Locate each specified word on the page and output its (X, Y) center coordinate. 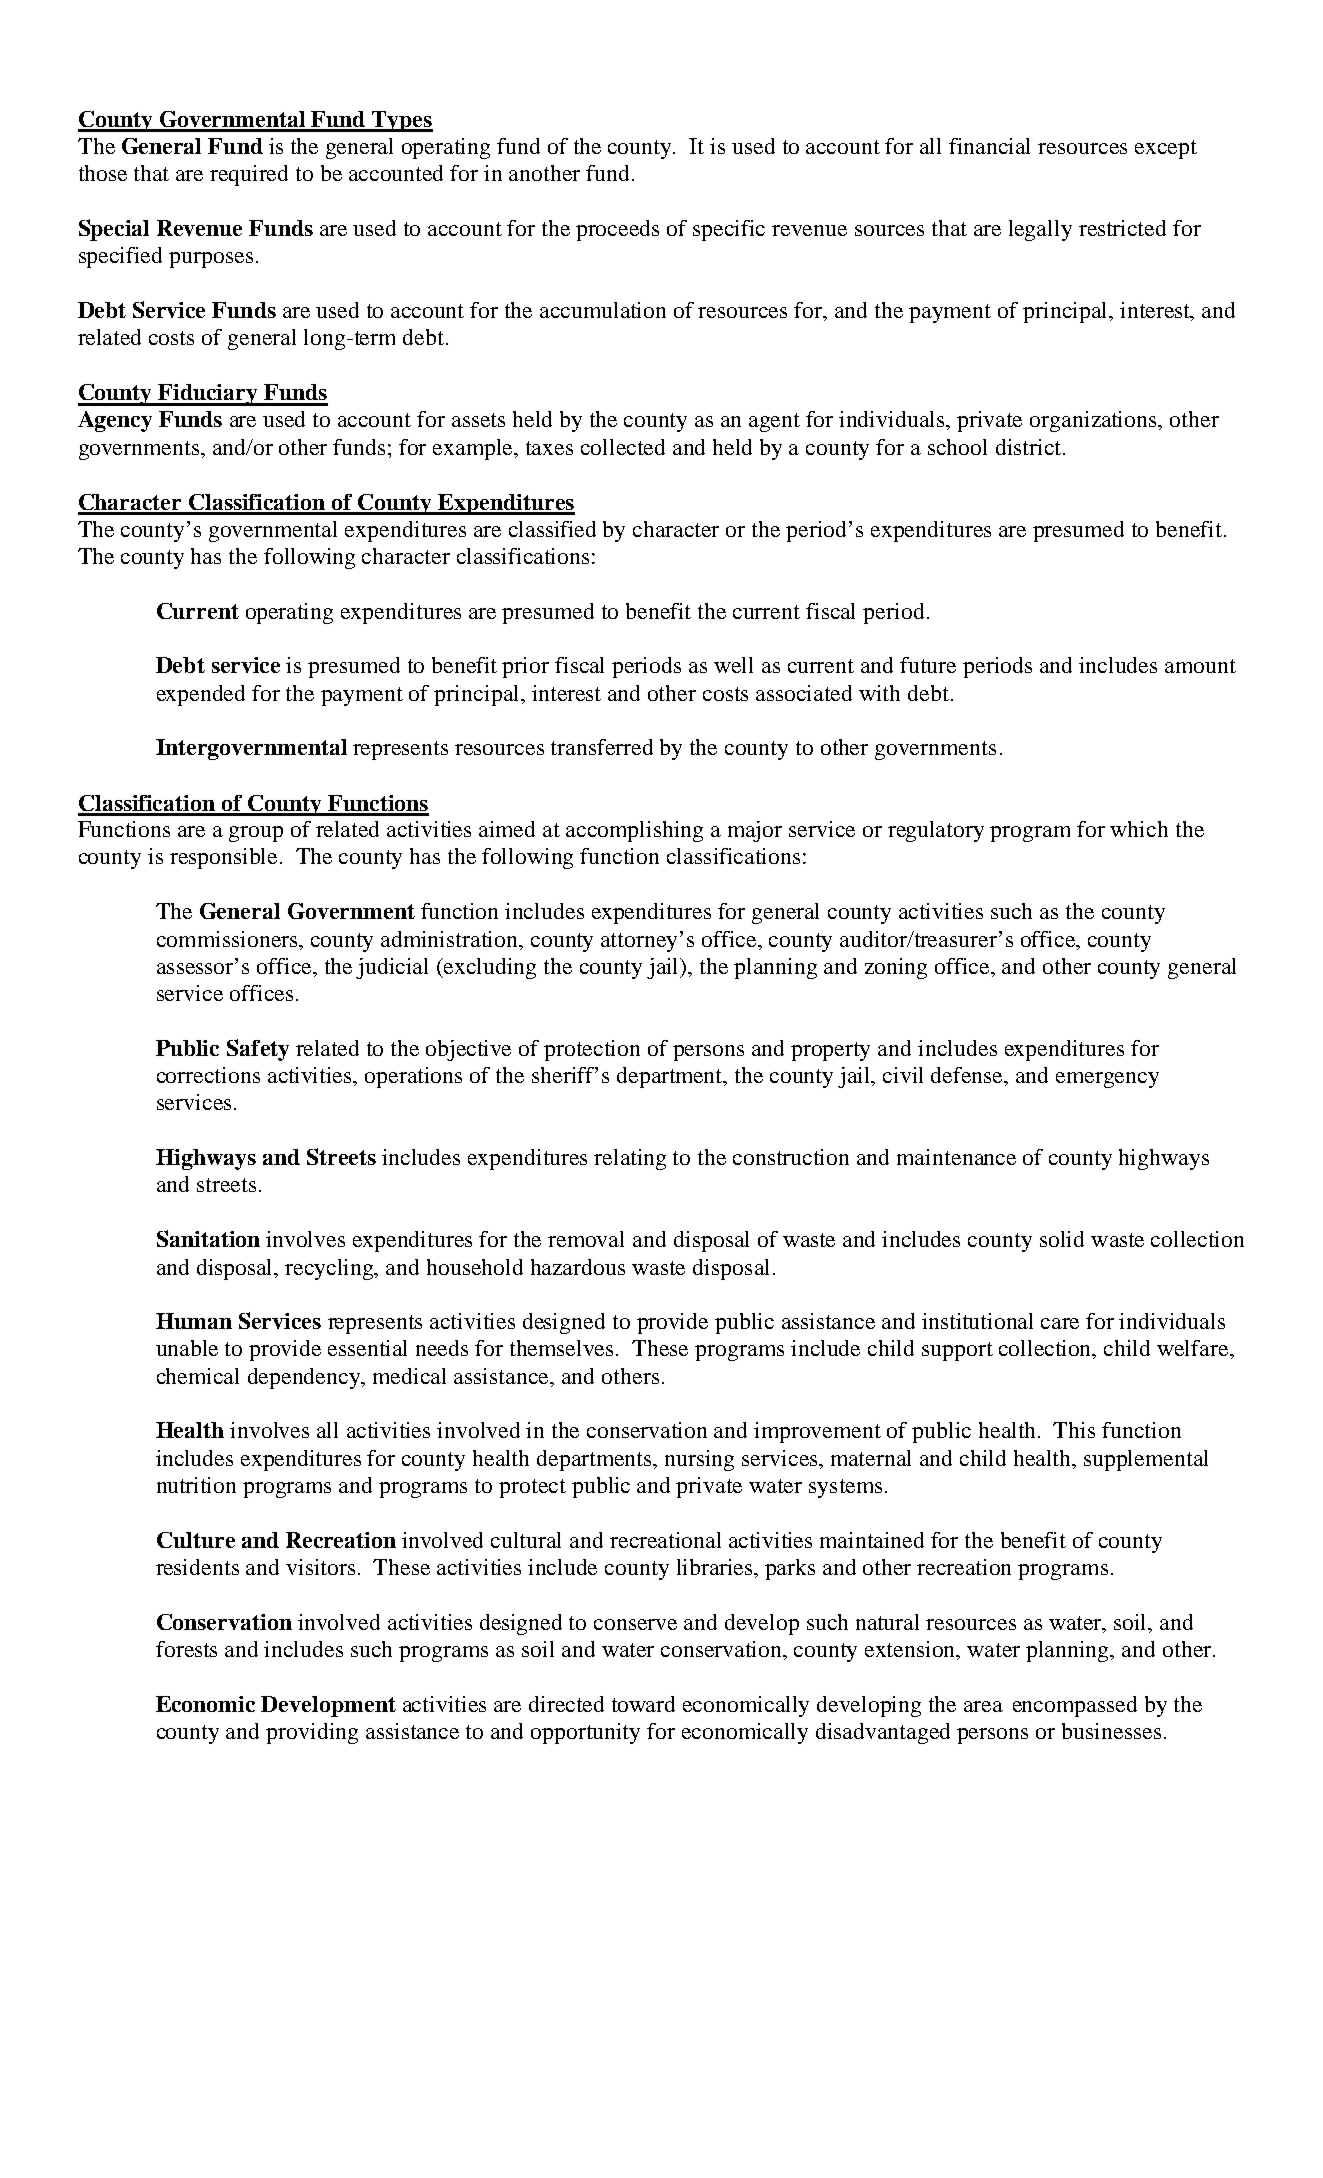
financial (989, 146)
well (733, 665)
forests (186, 1649)
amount (1200, 666)
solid (1062, 1239)
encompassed (1075, 1706)
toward (643, 1704)
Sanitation (208, 1238)
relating (630, 1159)
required (249, 175)
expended (201, 695)
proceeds (617, 230)
